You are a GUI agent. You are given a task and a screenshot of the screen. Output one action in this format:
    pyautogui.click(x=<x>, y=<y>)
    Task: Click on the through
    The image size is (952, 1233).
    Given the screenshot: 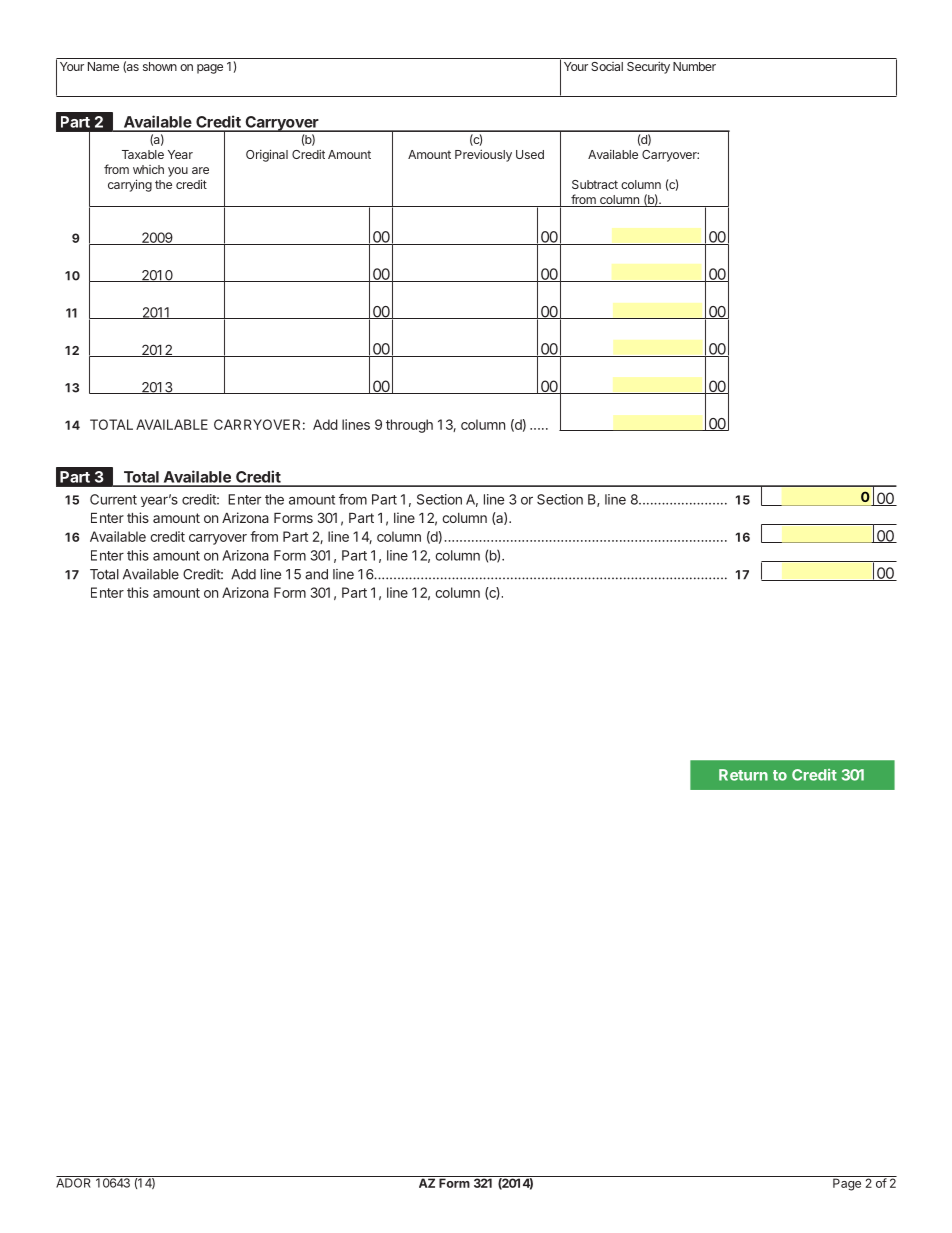 What is the action you would take?
    pyautogui.click(x=409, y=426)
